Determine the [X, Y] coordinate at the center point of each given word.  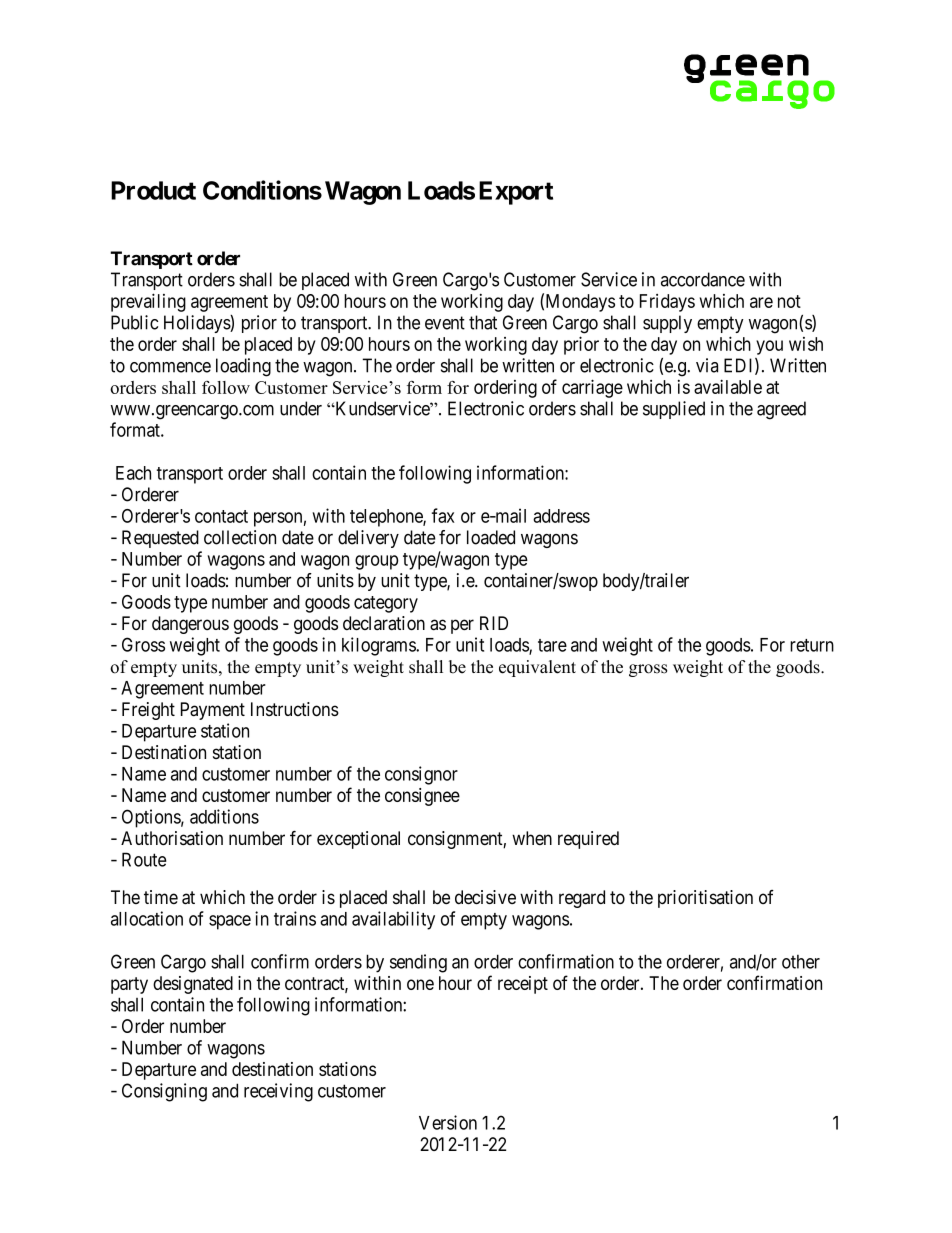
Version [448, 1122]
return [812, 645]
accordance [703, 279]
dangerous [190, 625]
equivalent [537, 668]
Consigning [164, 1092]
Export [516, 193]
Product [153, 190]
